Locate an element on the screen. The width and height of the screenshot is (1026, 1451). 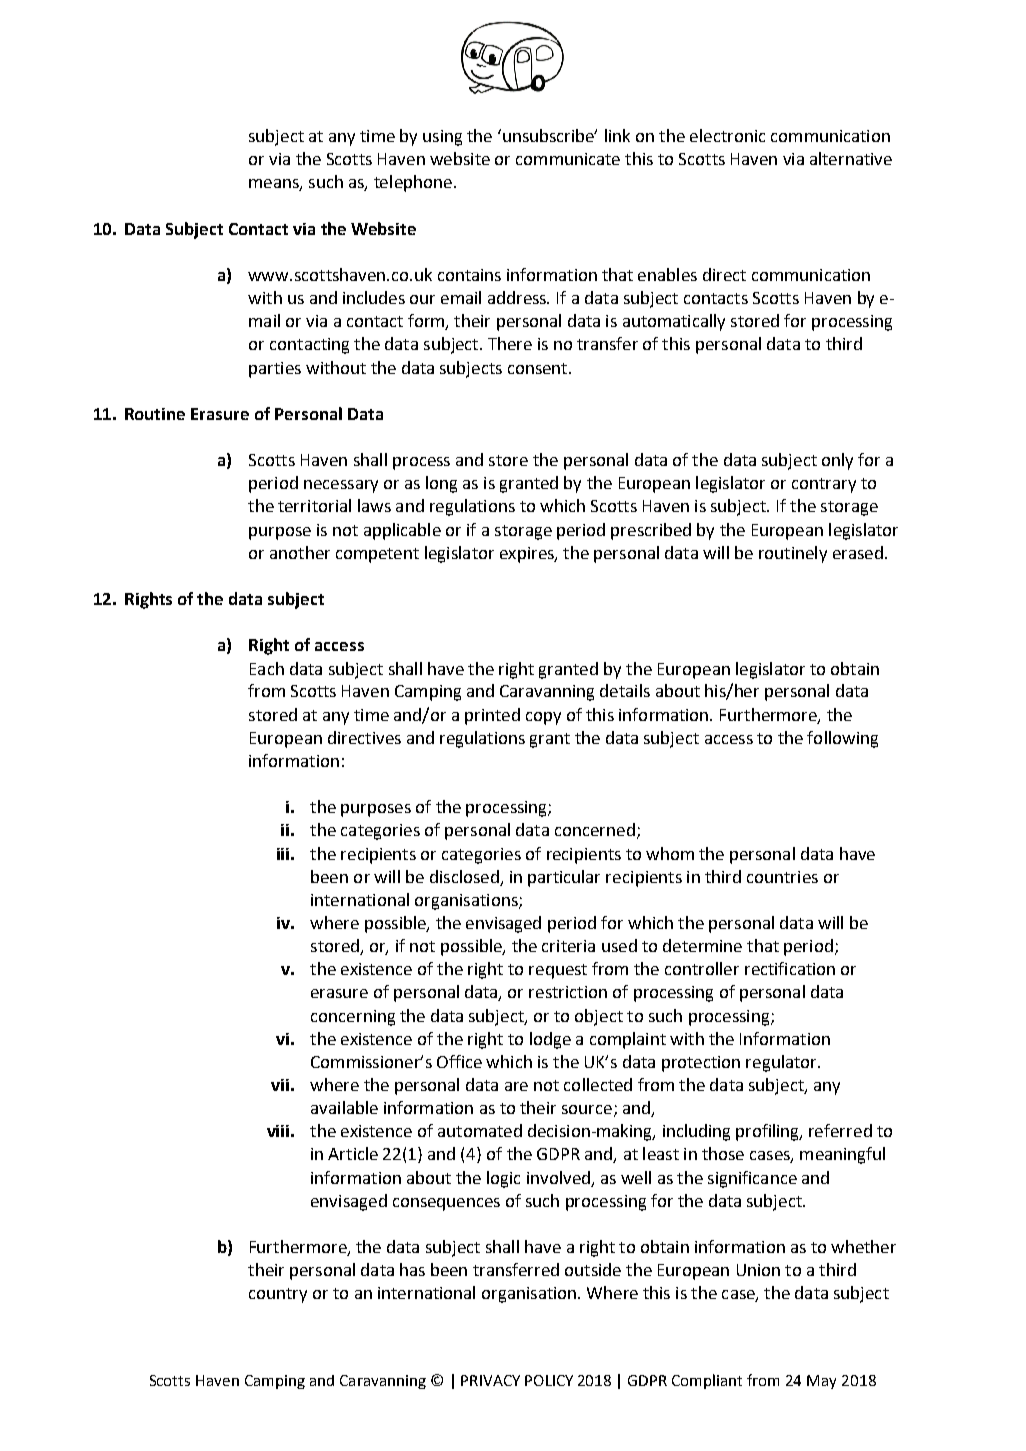
alternative is located at coordinates (851, 158).
